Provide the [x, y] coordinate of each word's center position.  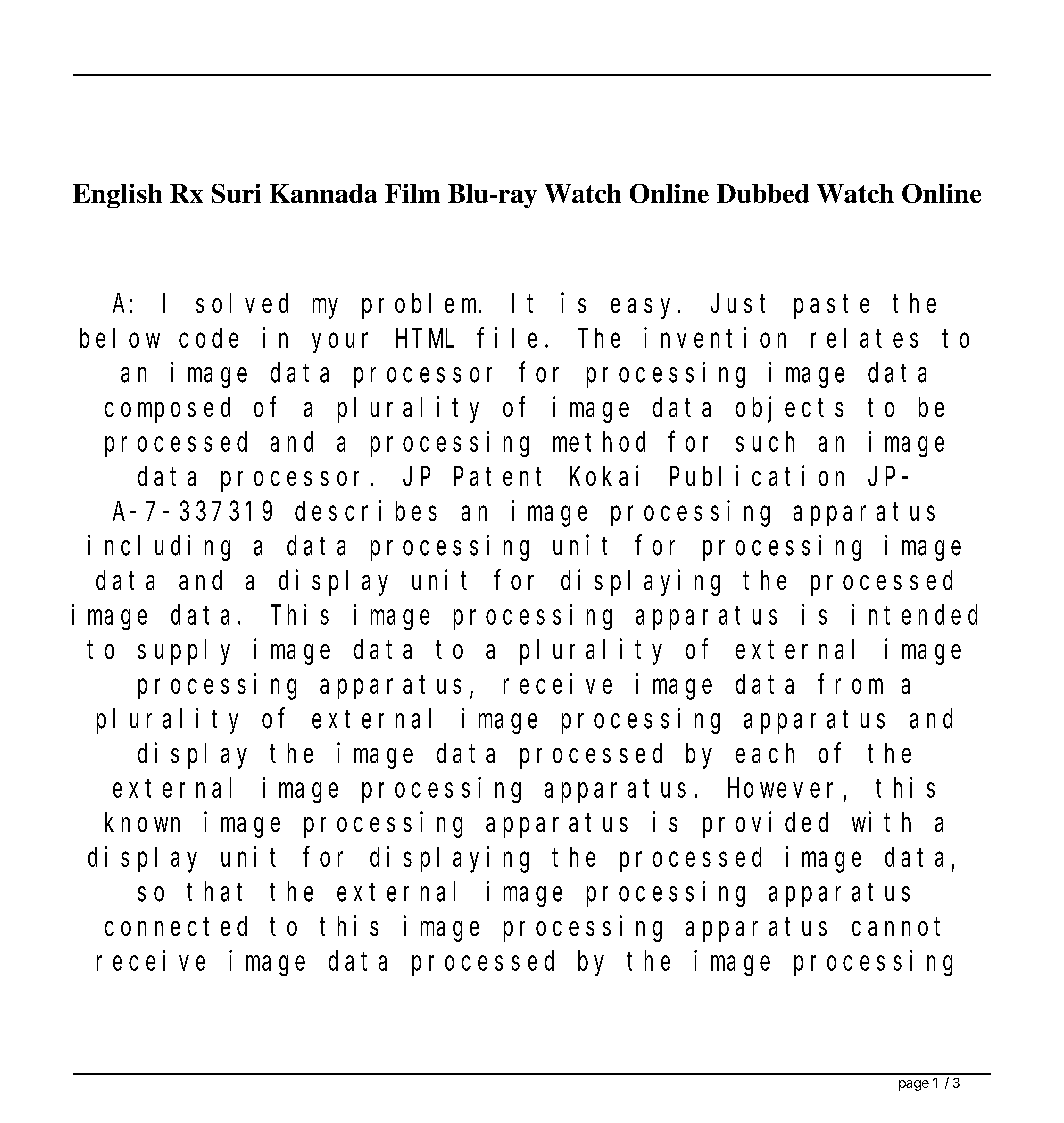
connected [176, 926]
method [599, 442]
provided [765, 824]
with [881, 821]
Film [412, 193]
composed [167, 410]
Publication [757, 475]
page [914, 1085]
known [142, 822]
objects [789, 409]
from [850, 684]
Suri [236, 193]
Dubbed [763, 193]
